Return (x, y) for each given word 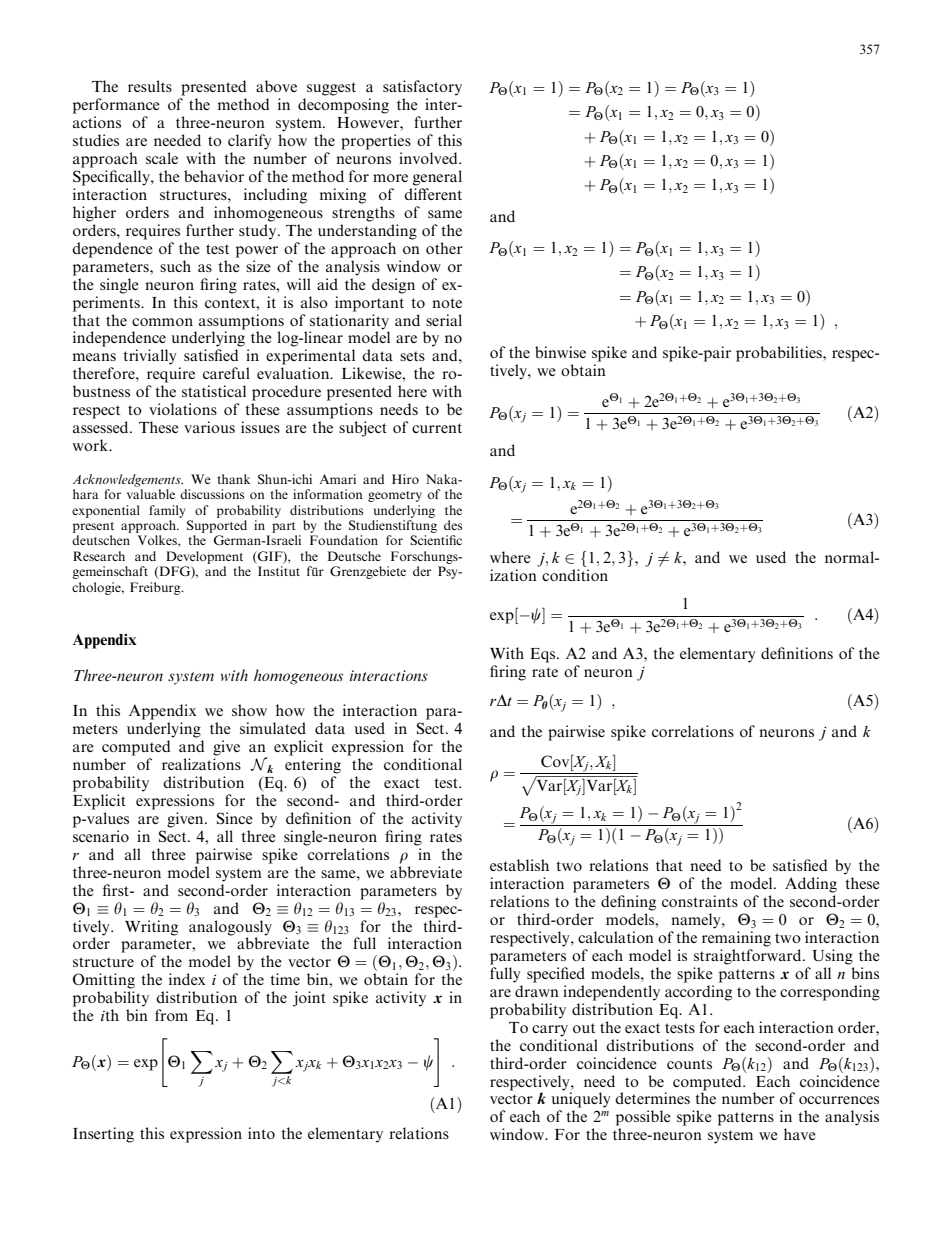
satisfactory (422, 88)
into (261, 1133)
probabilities (780, 354)
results (150, 86)
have (800, 1134)
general (437, 178)
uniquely (581, 1099)
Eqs (544, 655)
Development (204, 557)
